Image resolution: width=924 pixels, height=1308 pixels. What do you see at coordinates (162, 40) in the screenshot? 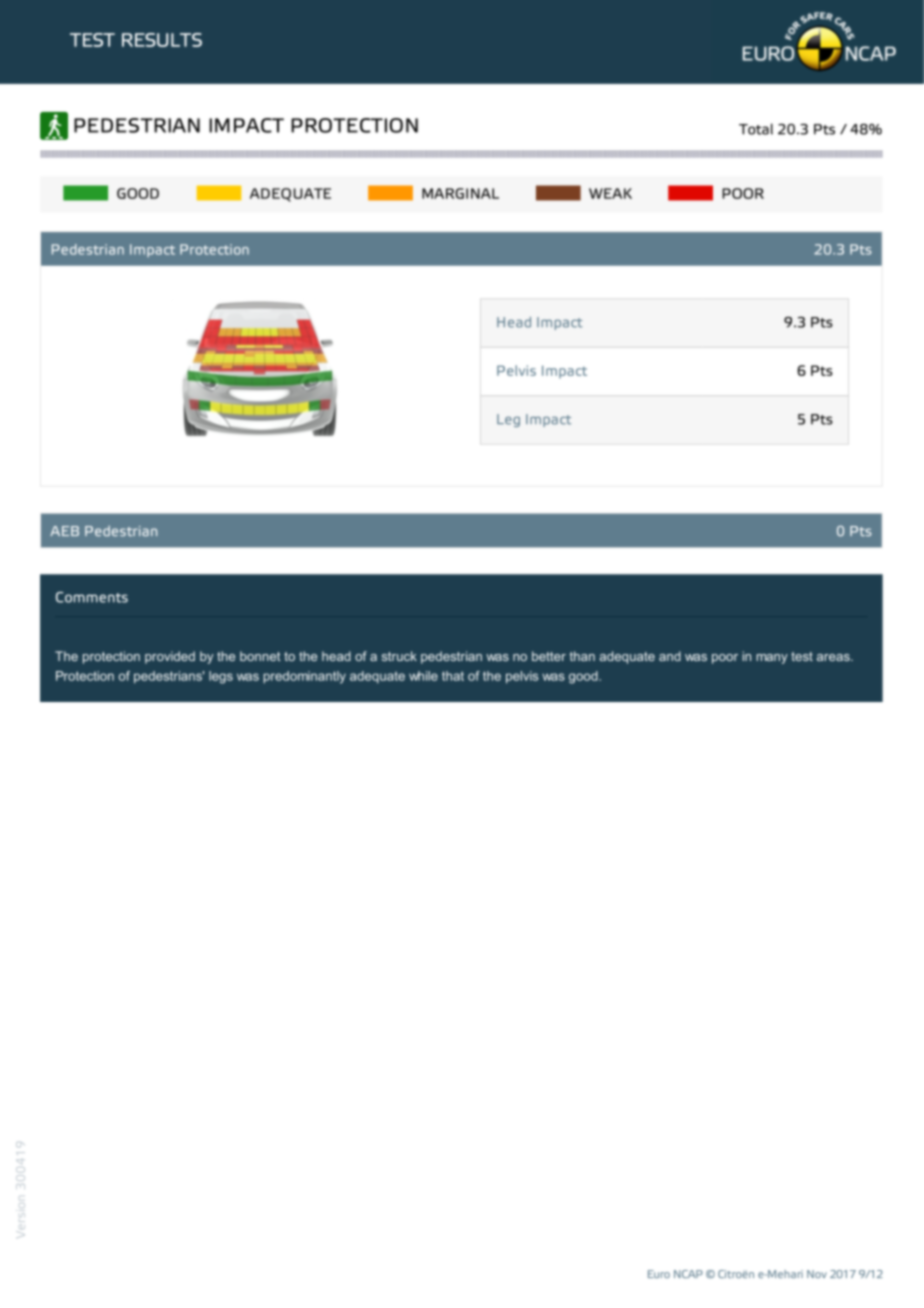
I see `RESULTS` at bounding box center [162, 40].
